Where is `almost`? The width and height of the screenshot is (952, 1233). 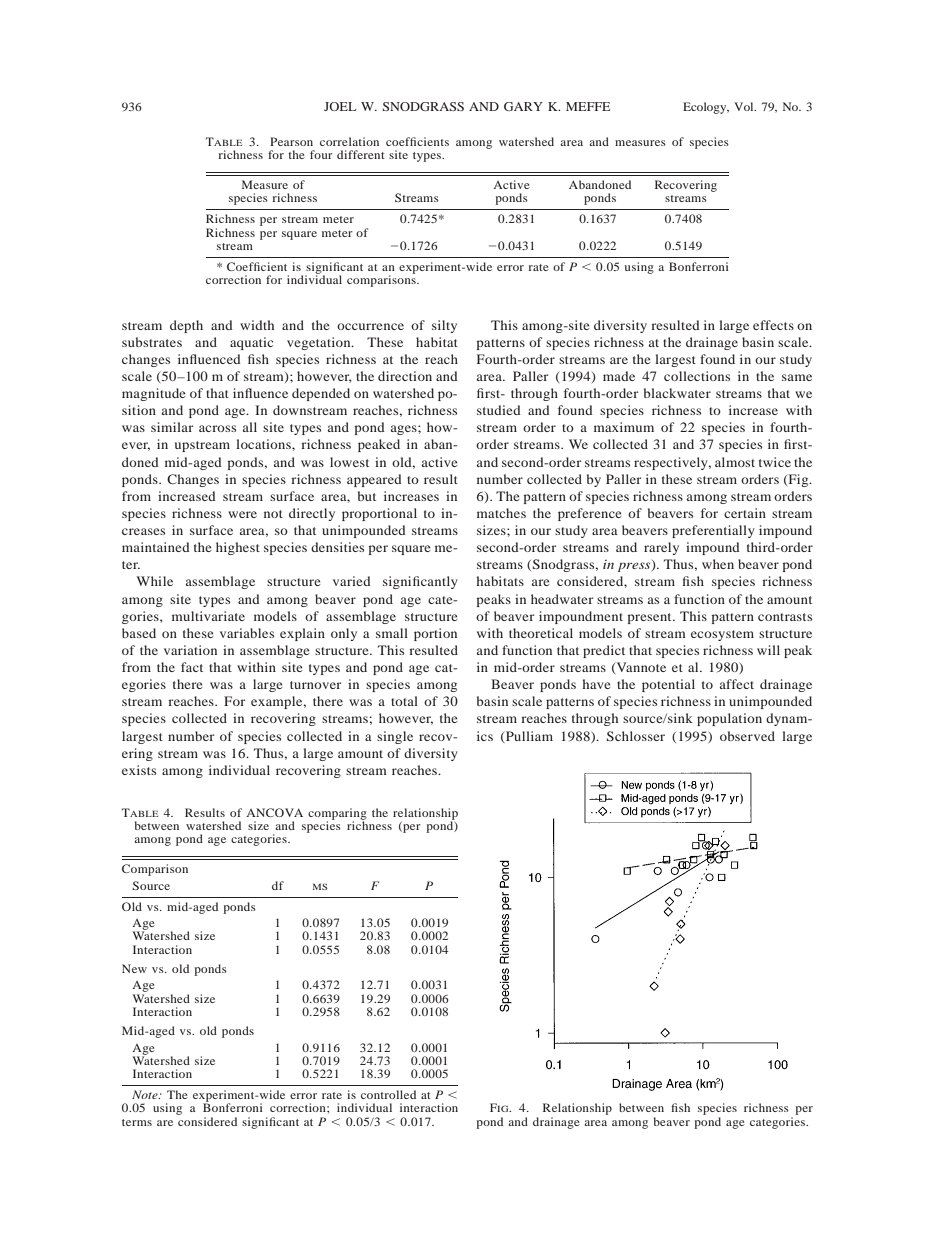
almost is located at coordinates (735, 462).
